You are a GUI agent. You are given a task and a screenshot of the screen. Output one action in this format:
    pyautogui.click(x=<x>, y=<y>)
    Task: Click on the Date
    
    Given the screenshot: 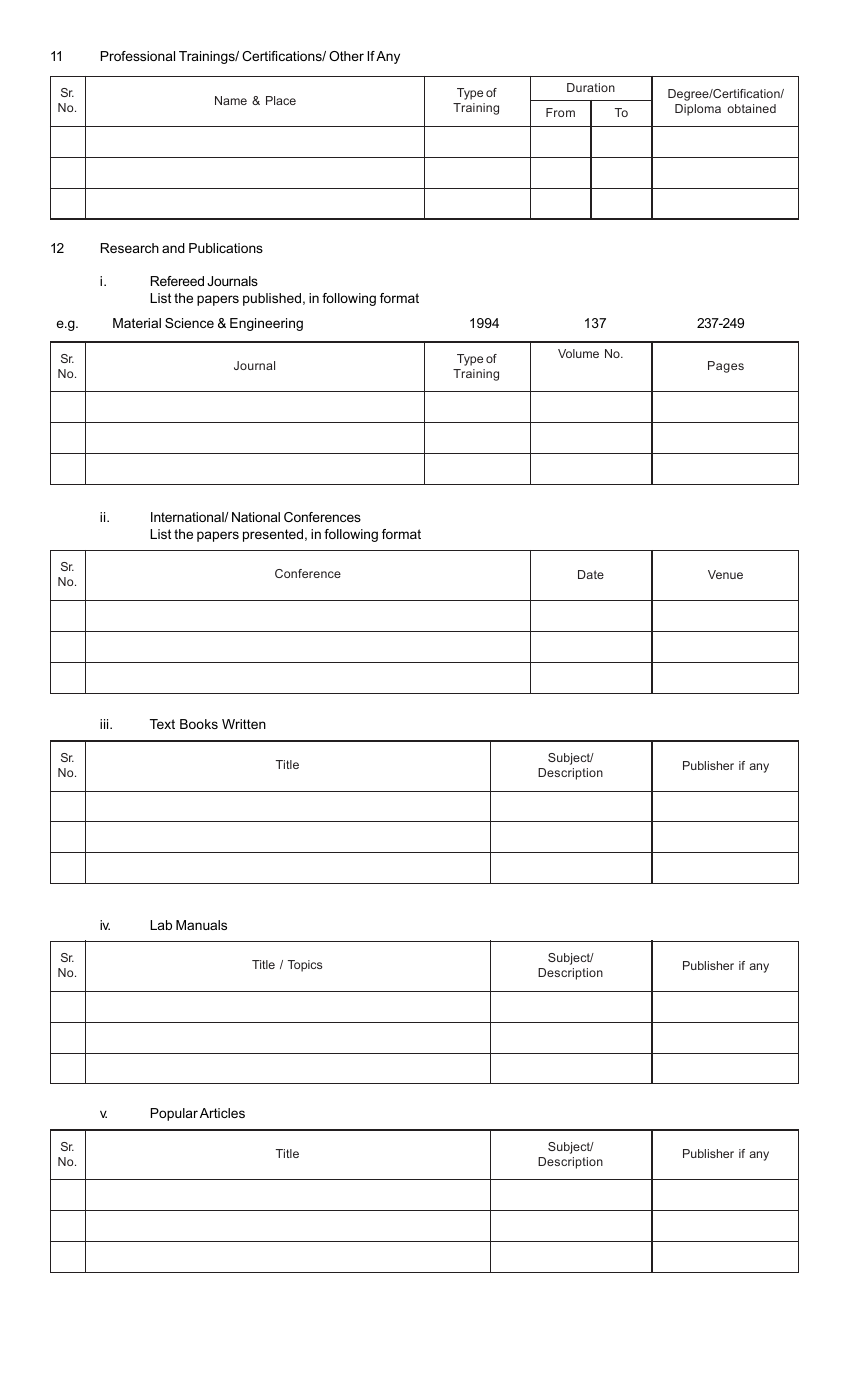 What is the action you would take?
    pyautogui.click(x=591, y=574)
